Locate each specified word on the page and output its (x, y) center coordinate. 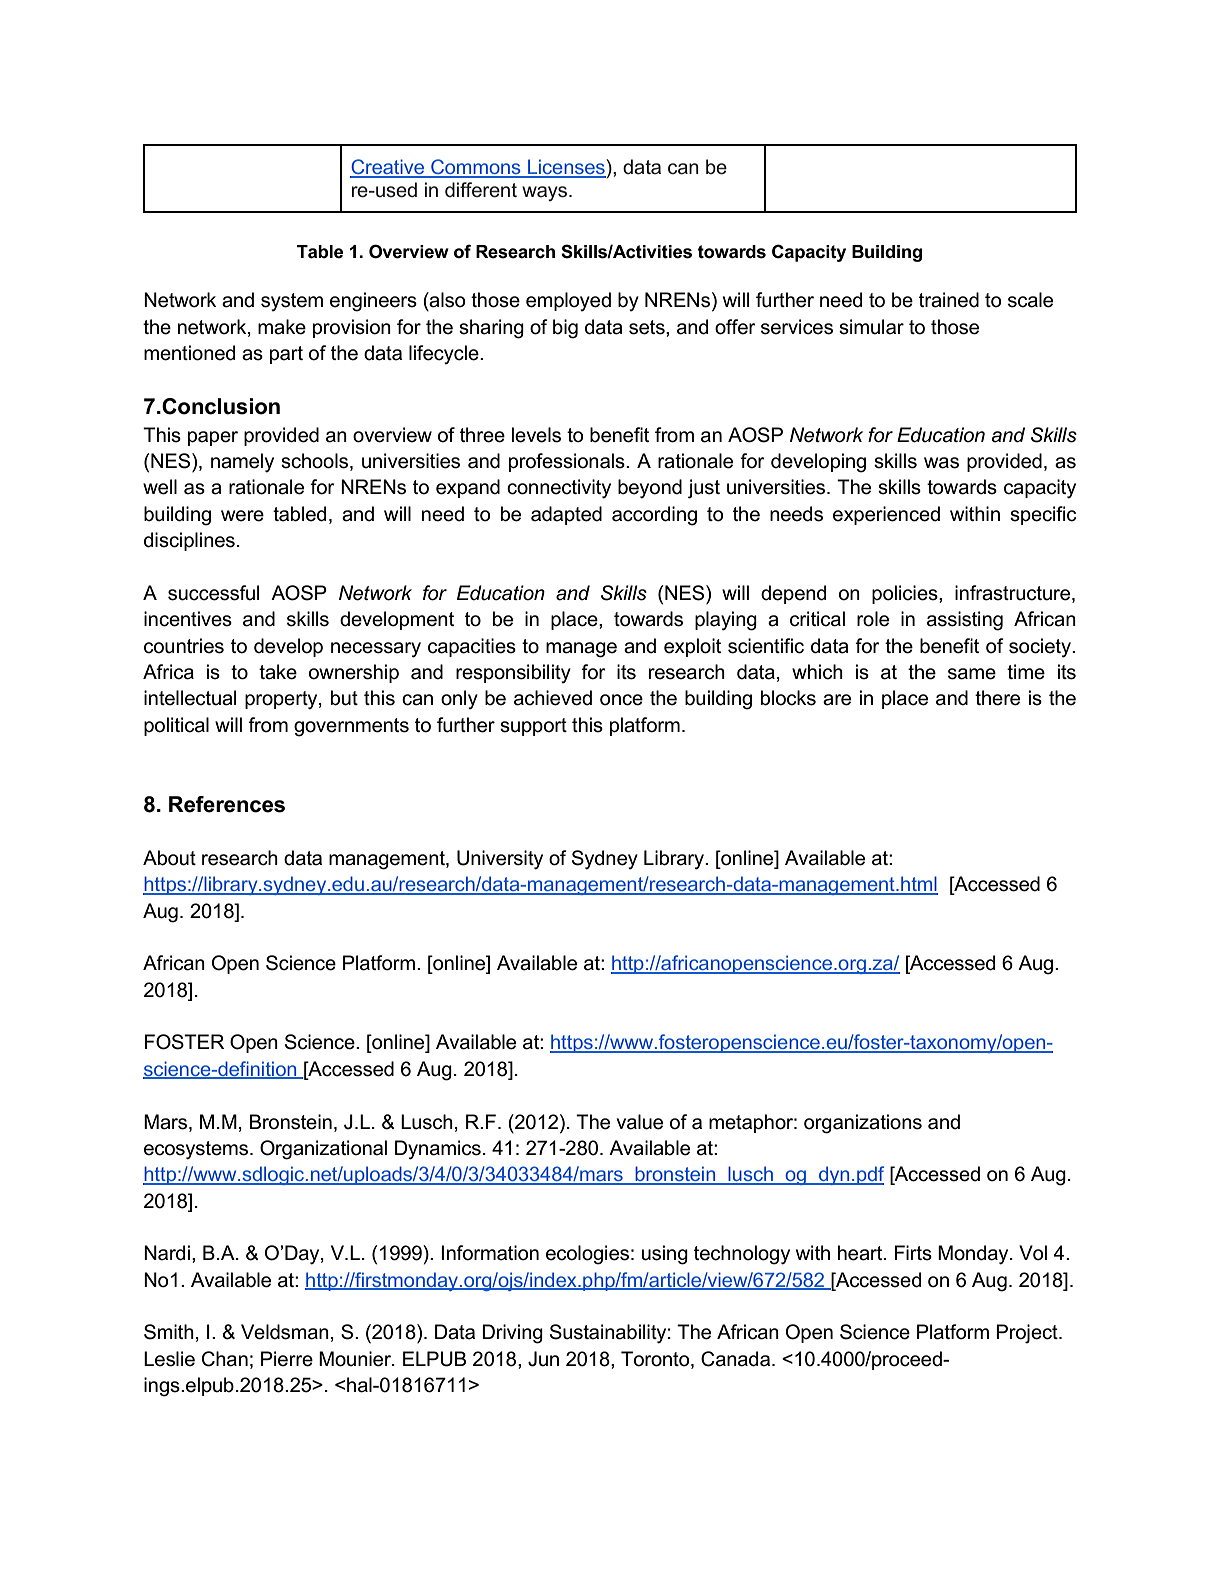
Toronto (656, 1360)
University (500, 860)
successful (213, 593)
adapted (566, 515)
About (169, 858)
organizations (863, 1124)
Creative (388, 168)
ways (546, 193)
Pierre (287, 1359)
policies (906, 594)
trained (949, 300)
